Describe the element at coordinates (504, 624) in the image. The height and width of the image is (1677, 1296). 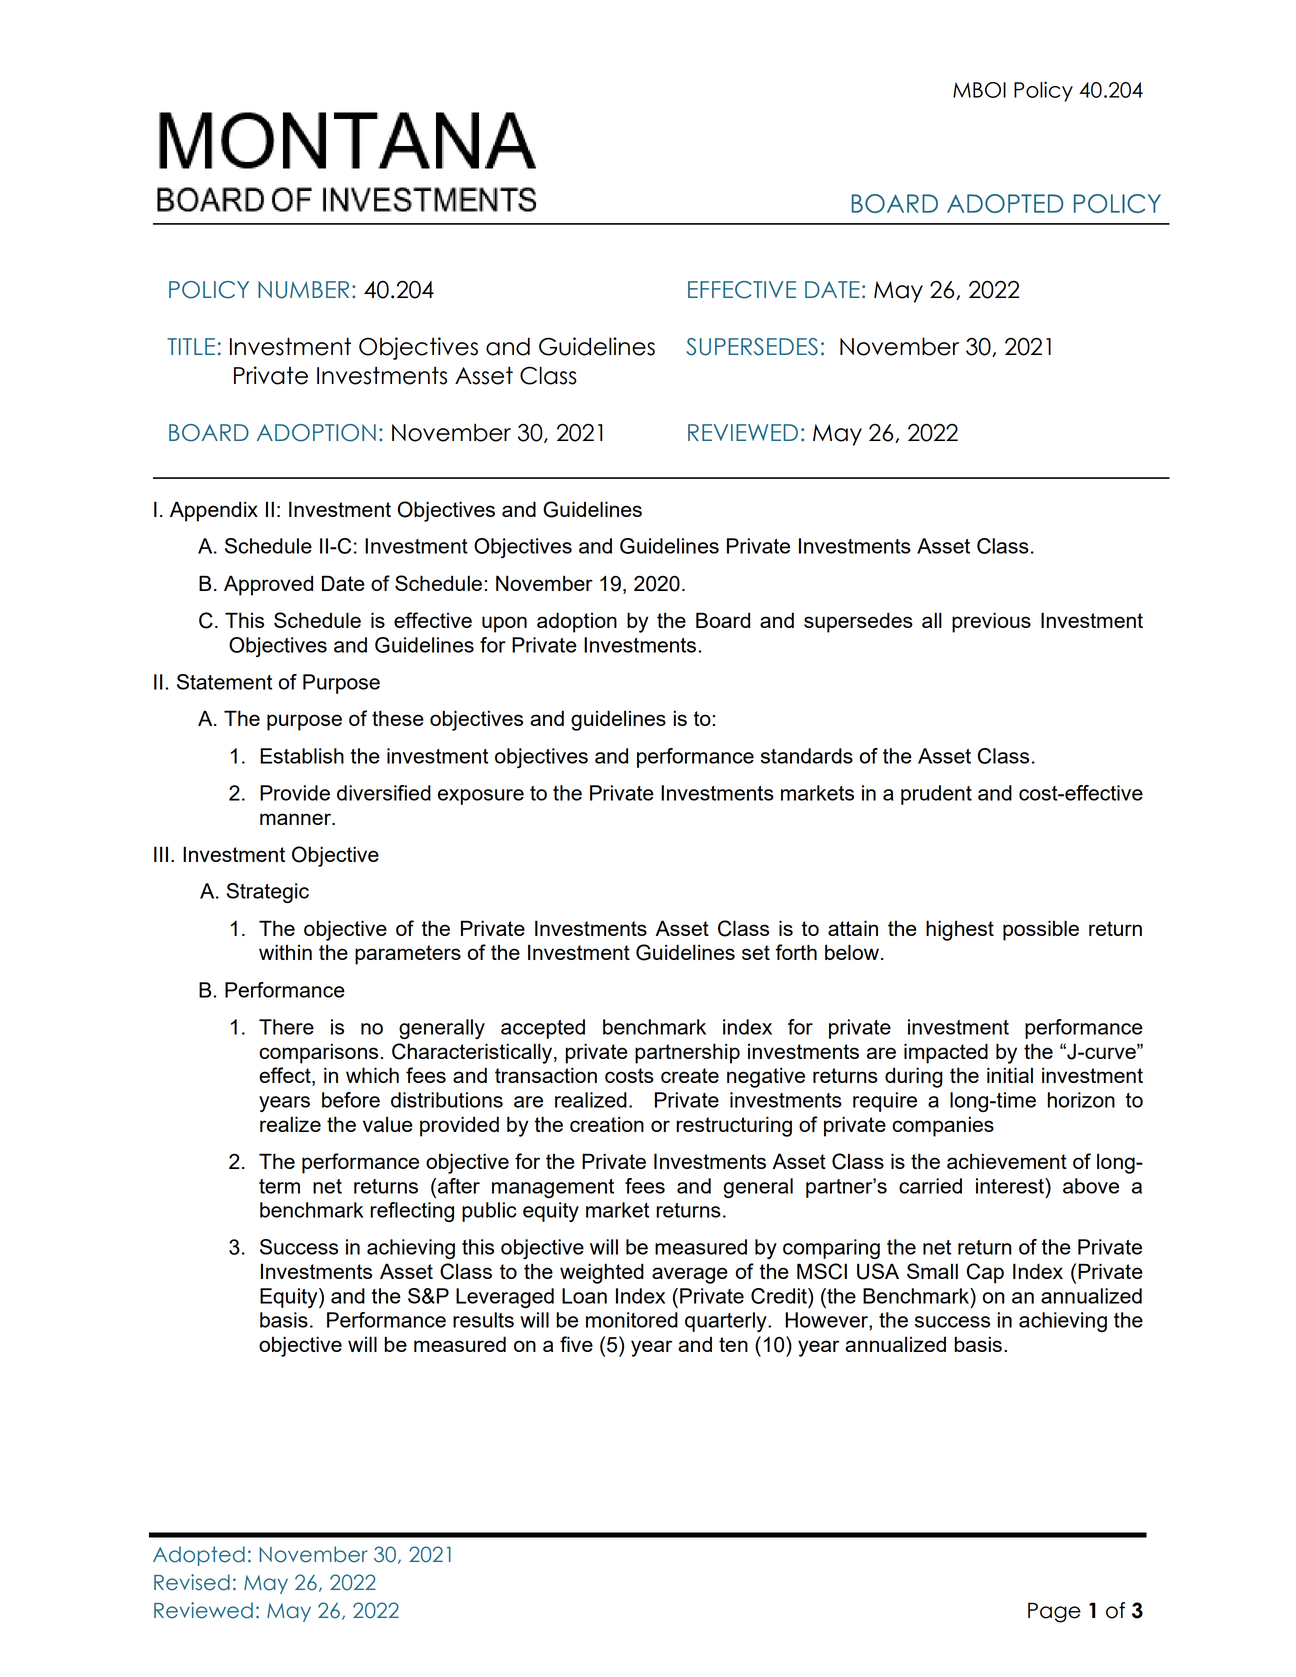
I see `upon` at that location.
